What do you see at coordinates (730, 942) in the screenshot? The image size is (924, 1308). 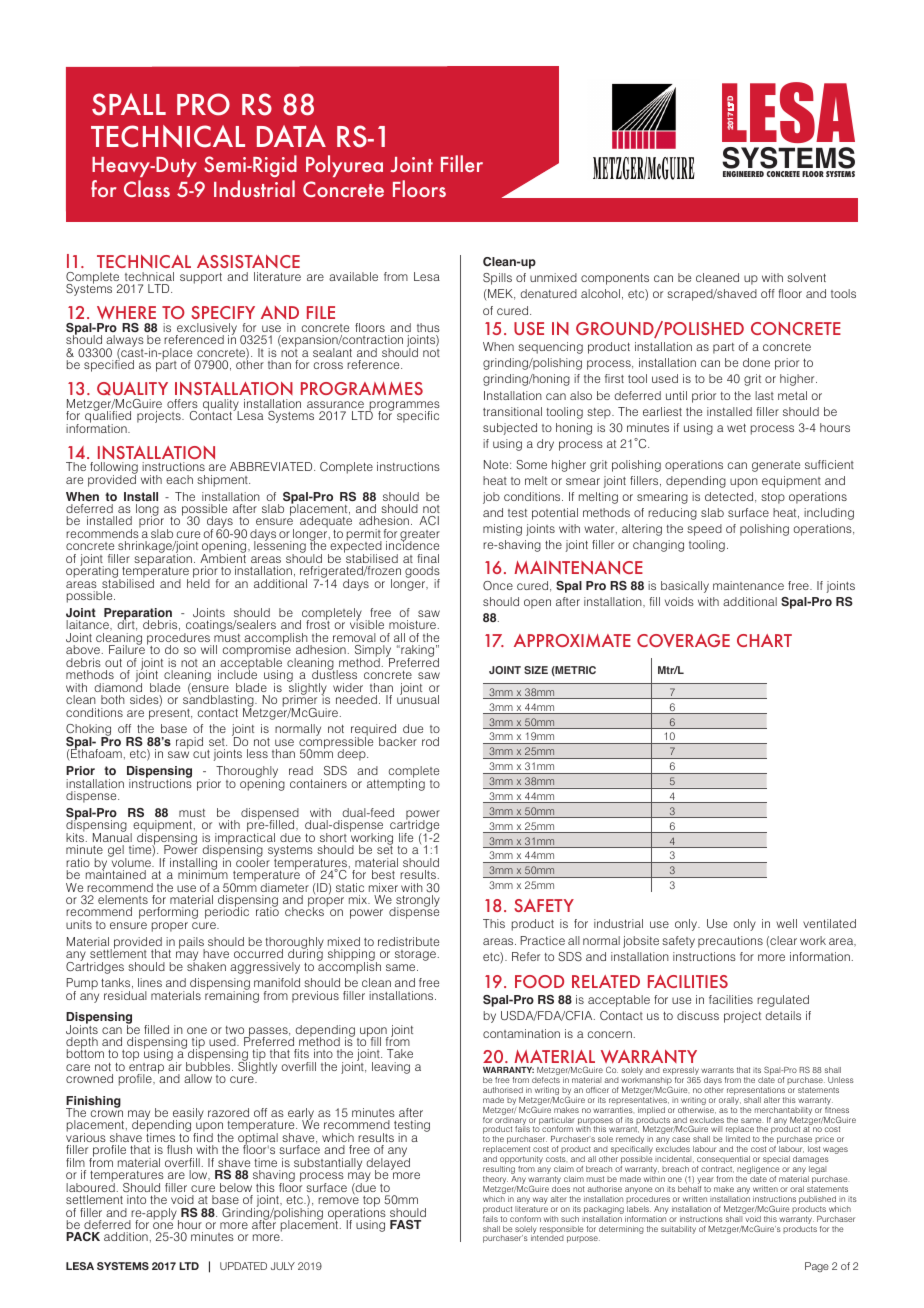 I see `precautions` at bounding box center [730, 942].
